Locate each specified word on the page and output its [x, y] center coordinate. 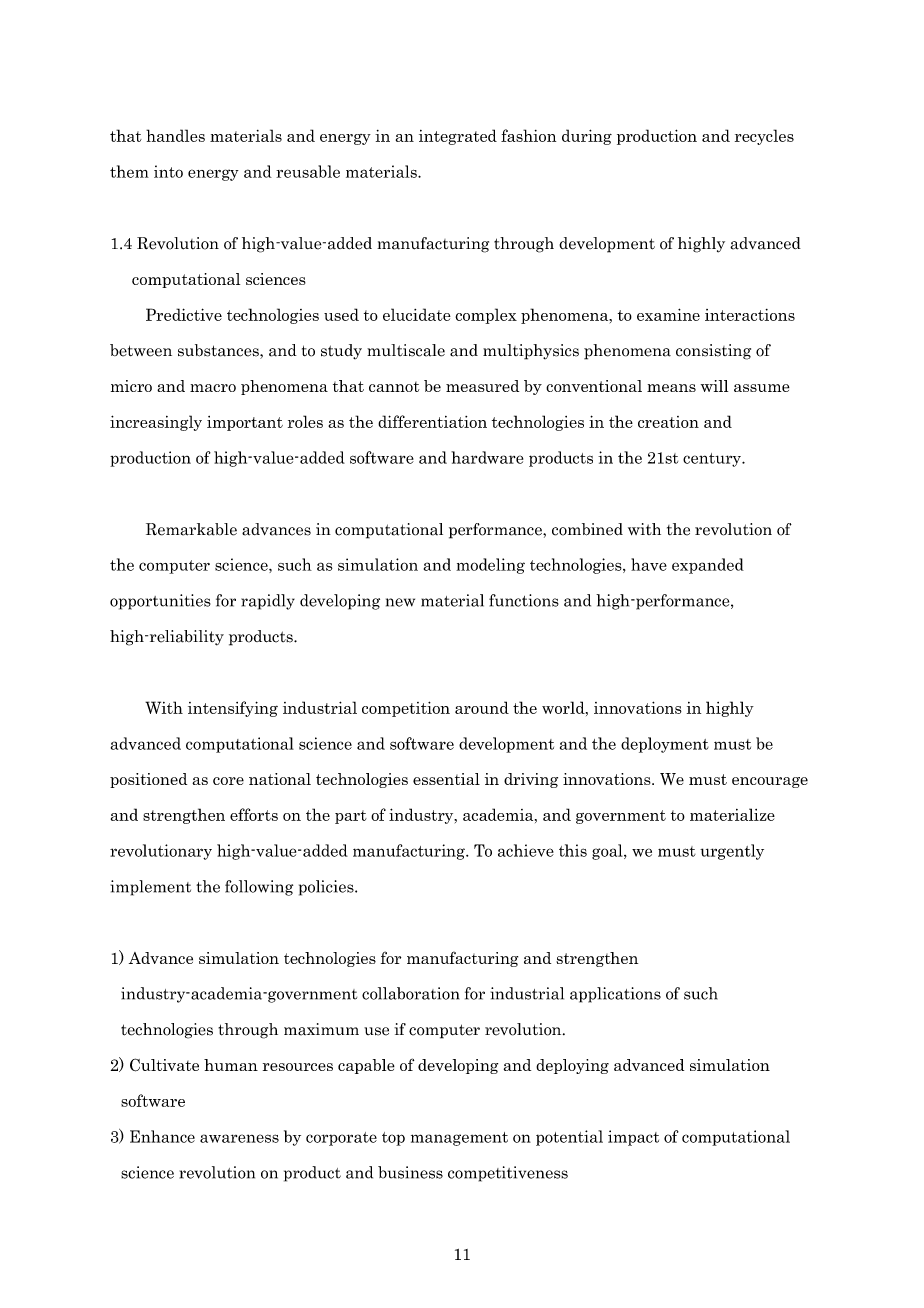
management [459, 1139]
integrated [458, 137]
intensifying [233, 709]
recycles [764, 137]
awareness [239, 1138]
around [482, 707]
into [168, 171]
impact [633, 1138]
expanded [708, 566]
